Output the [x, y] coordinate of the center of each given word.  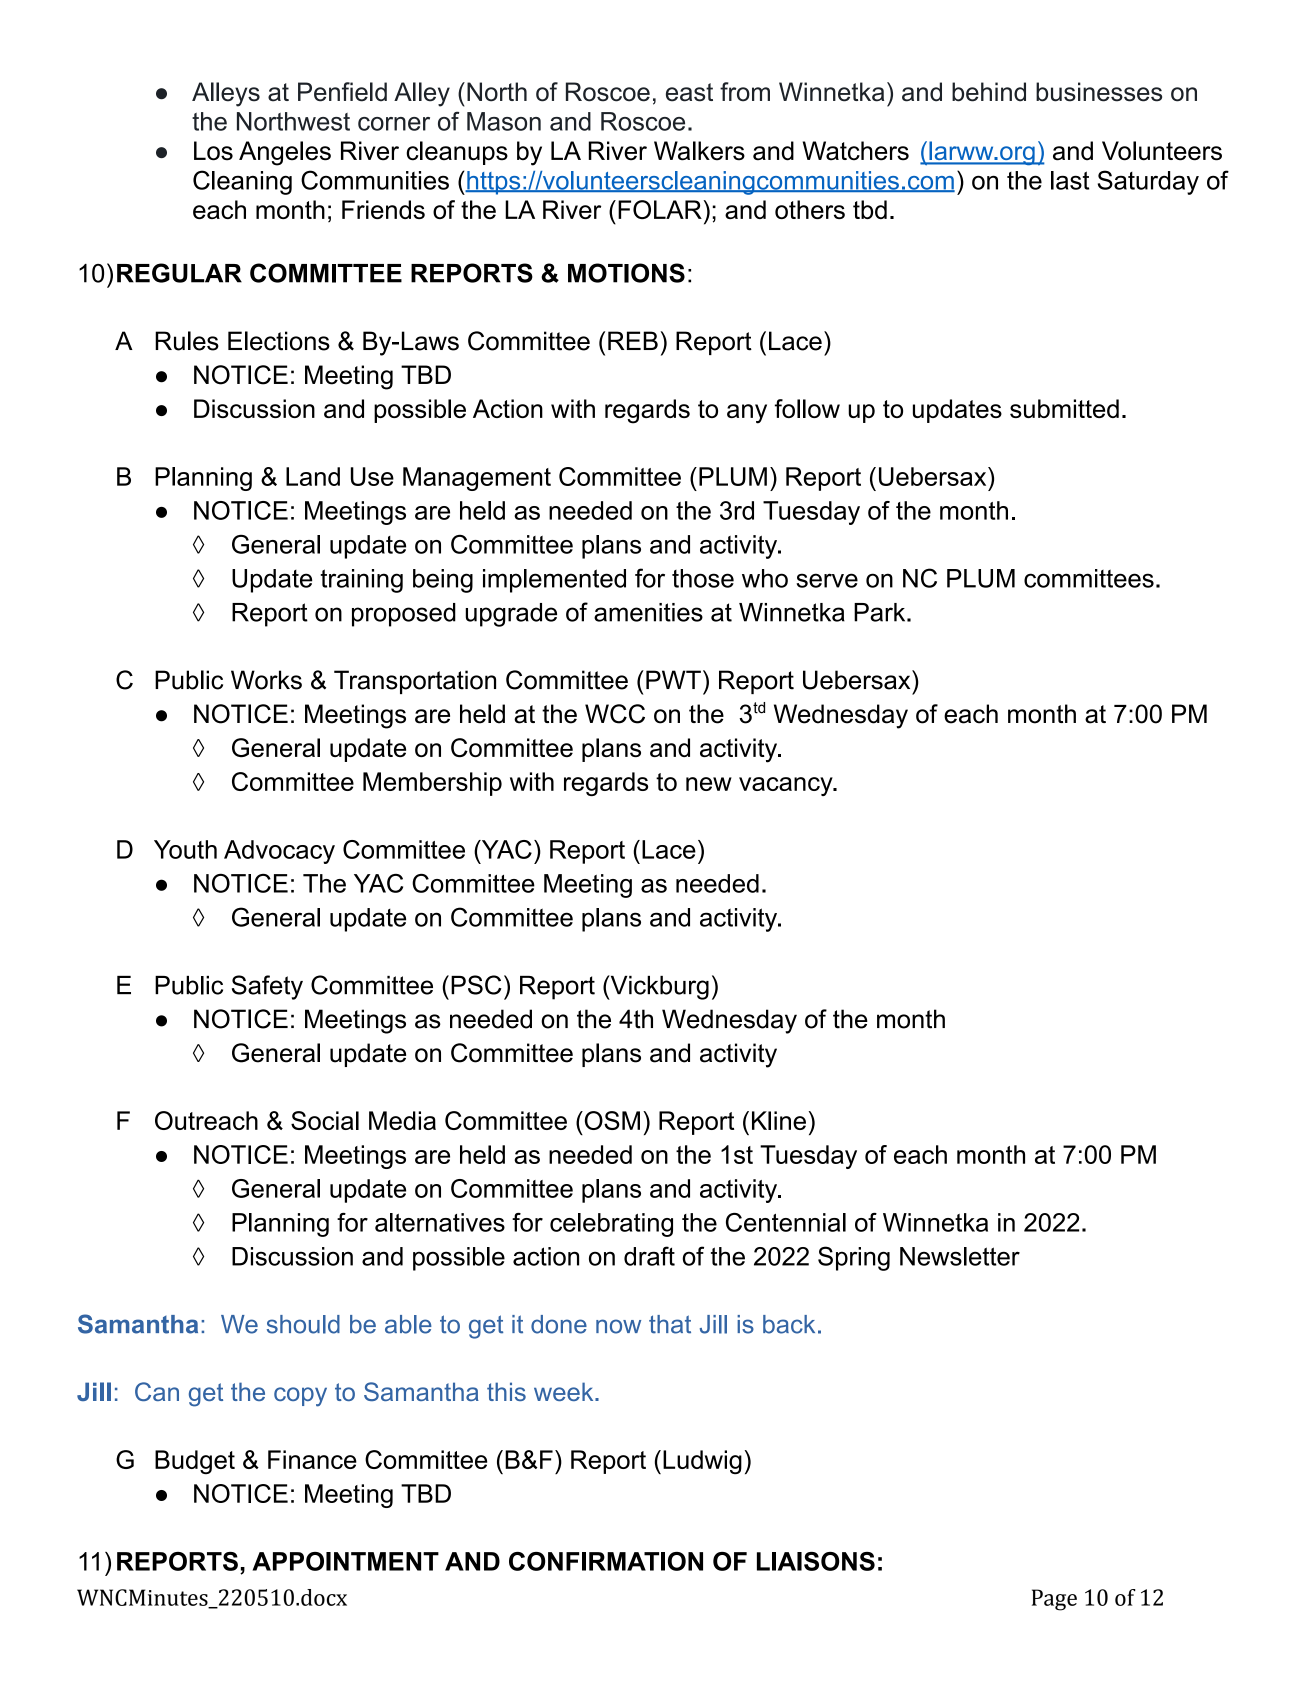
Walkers [699, 151]
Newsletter [960, 1256]
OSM [611, 1120]
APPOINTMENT [345, 1561]
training [361, 581]
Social [325, 1120]
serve [827, 580]
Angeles [285, 153]
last [1070, 180]
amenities [648, 612]
